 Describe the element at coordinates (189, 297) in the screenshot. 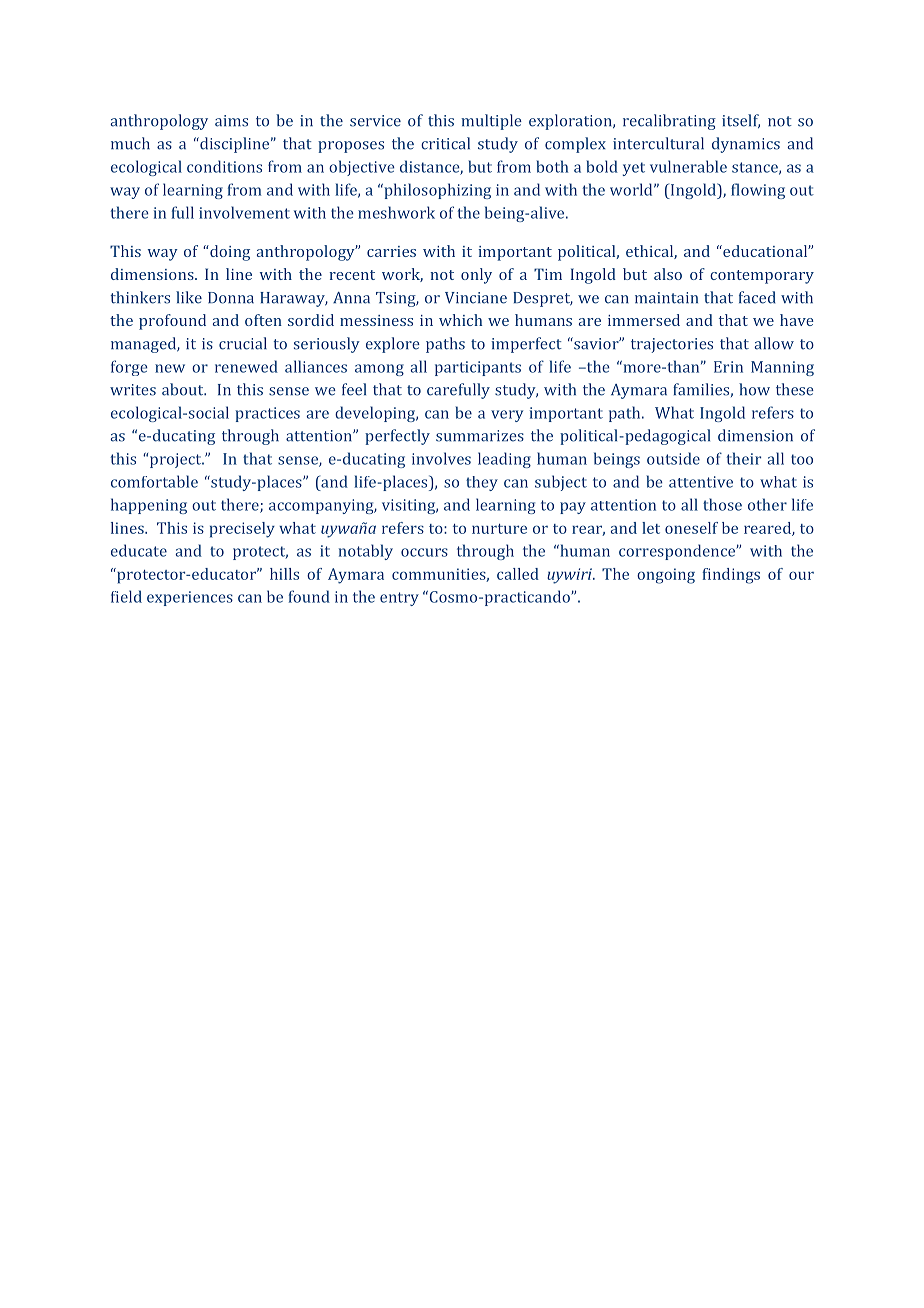

I see `like` at that location.
